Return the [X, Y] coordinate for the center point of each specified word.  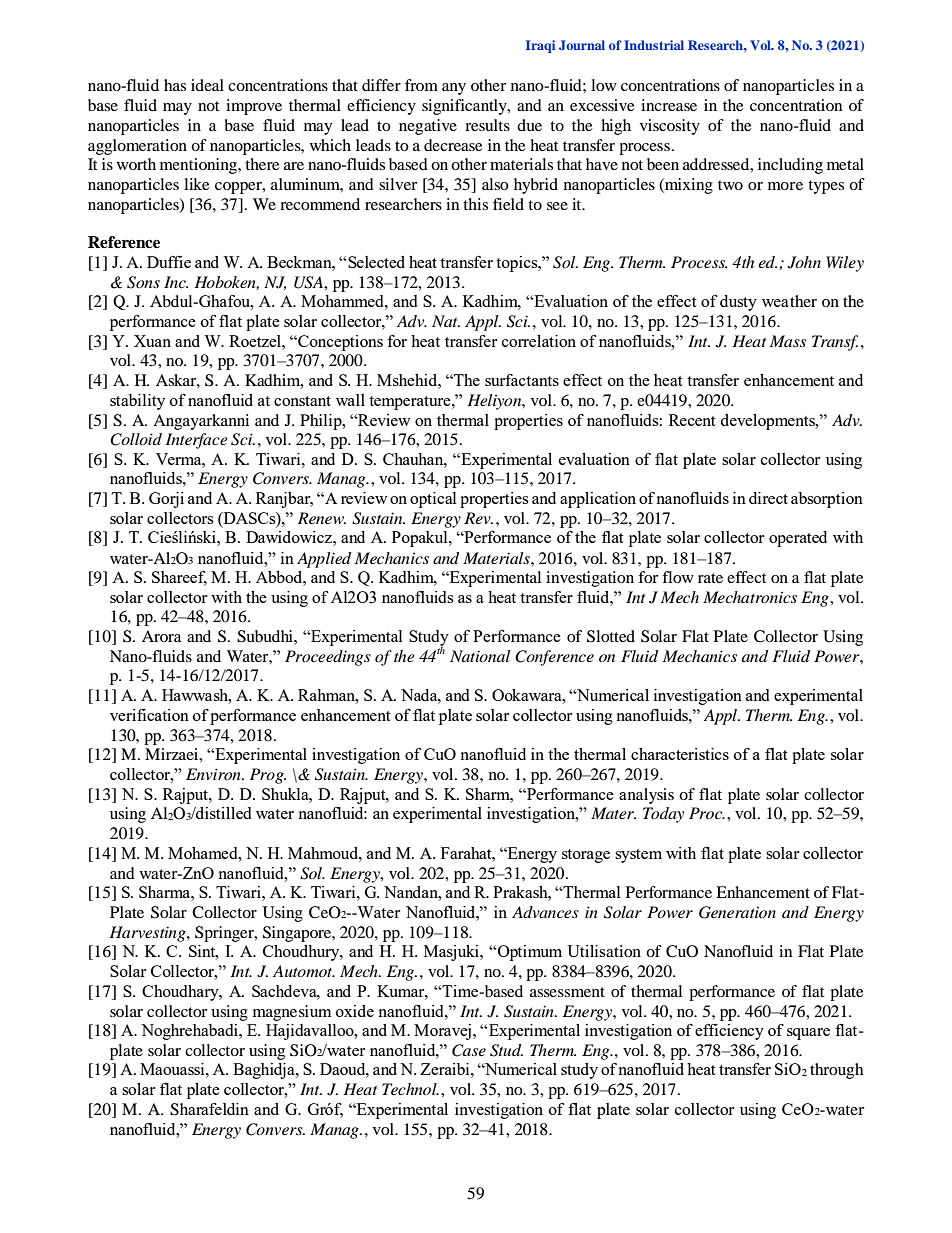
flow [678, 577]
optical [433, 500]
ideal [207, 85]
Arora [162, 636]
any [454, 89]
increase [669, 105]
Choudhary [181, 993]
